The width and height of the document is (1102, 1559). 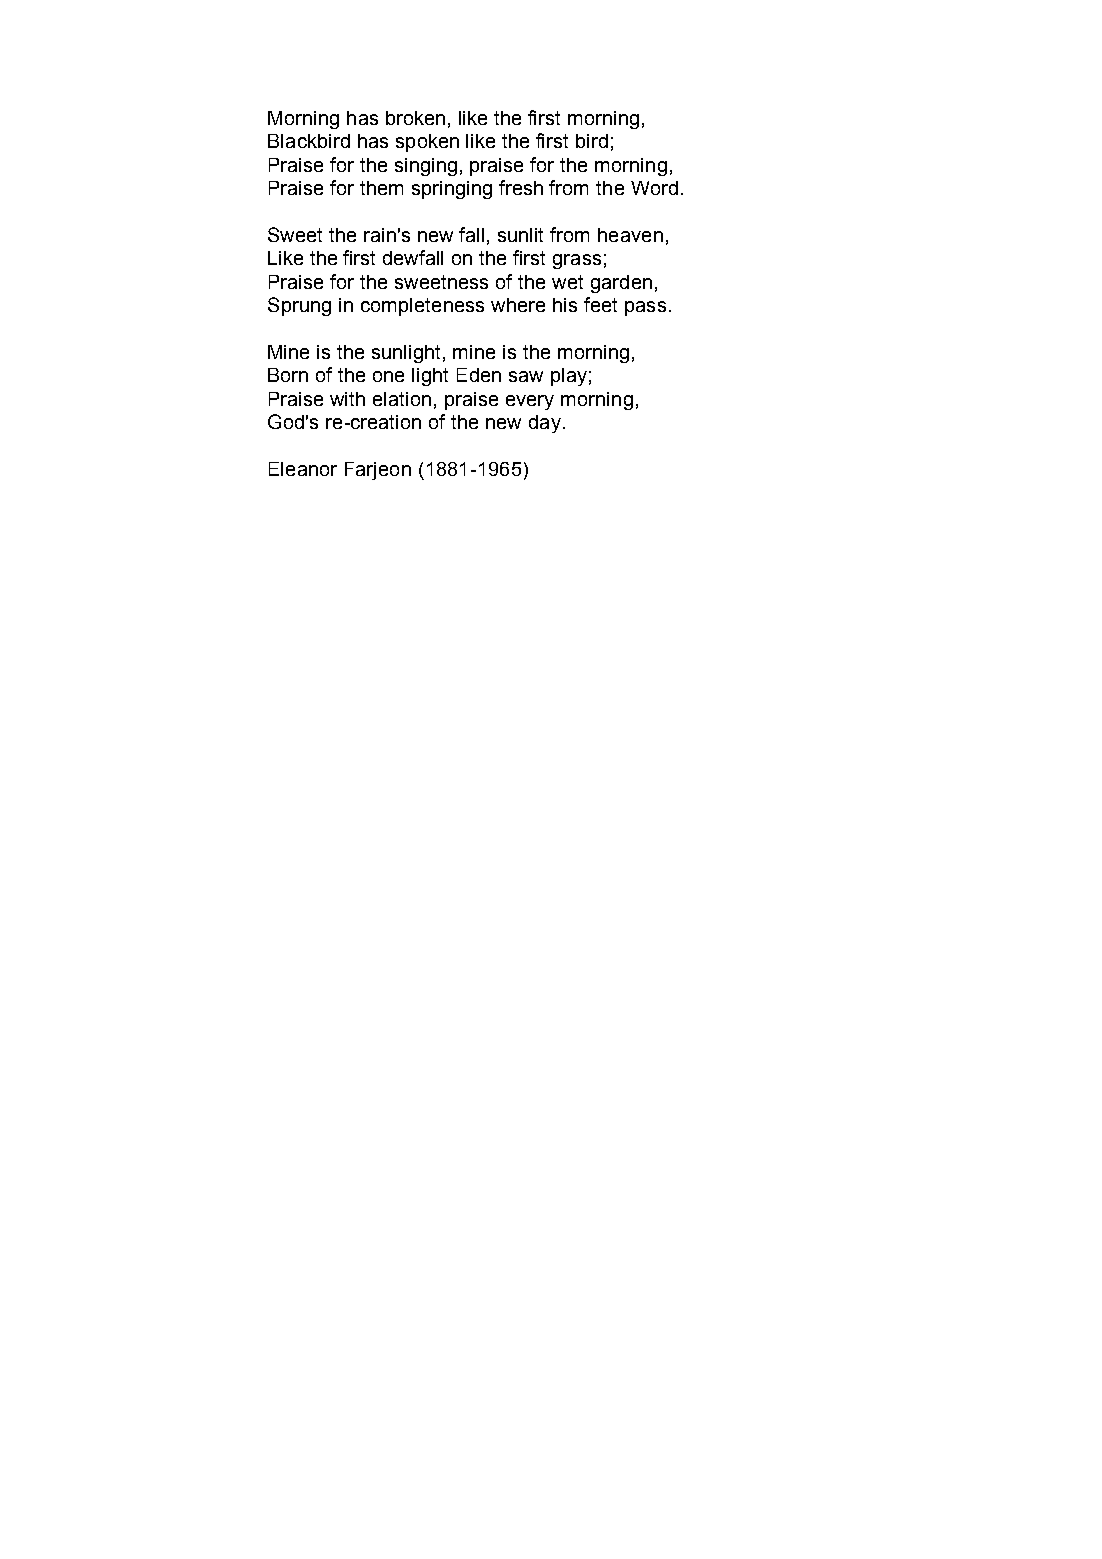 What do you see at coordinates (621, 284) in the document?
I see `garden` at bounding box center [621, 284].
